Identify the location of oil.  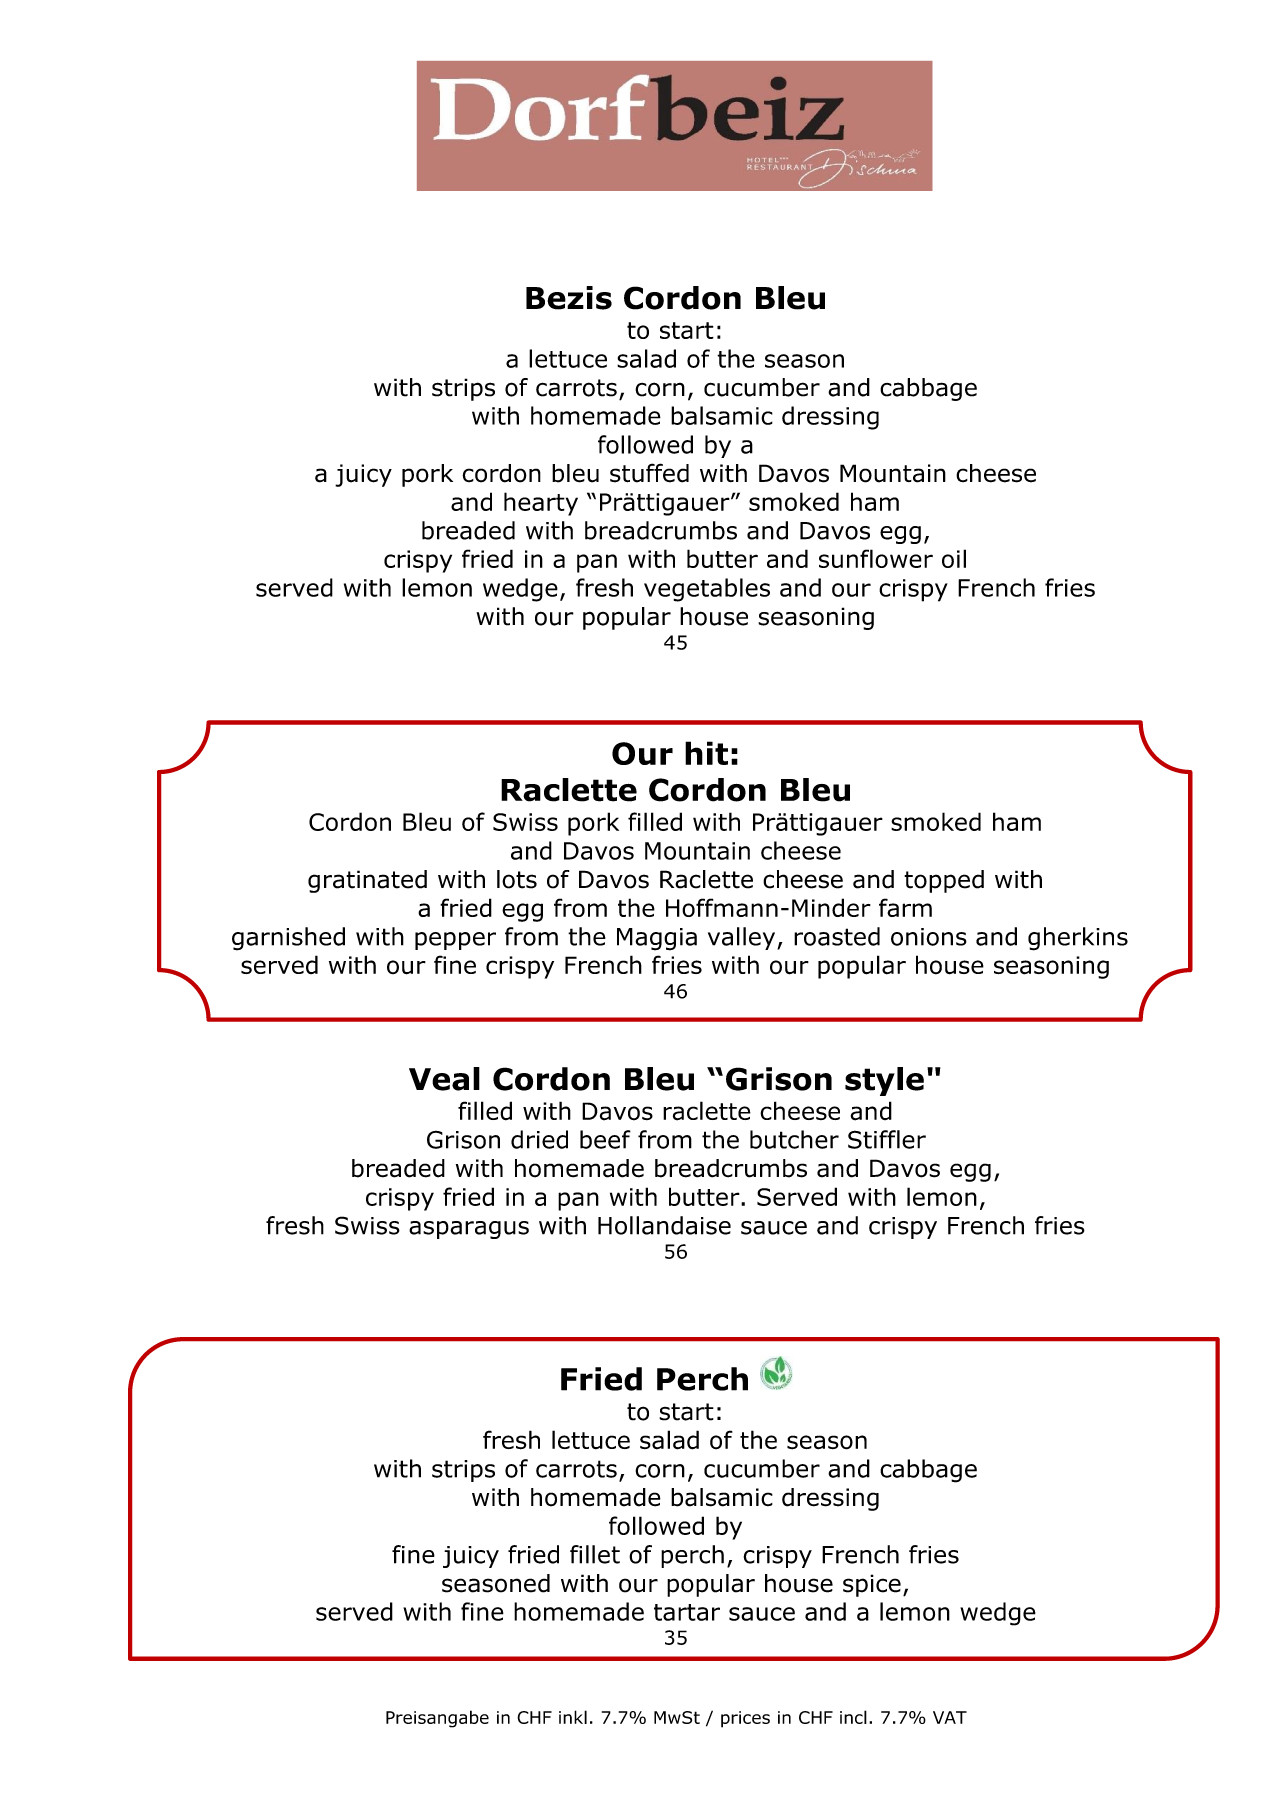
(954, 558).
